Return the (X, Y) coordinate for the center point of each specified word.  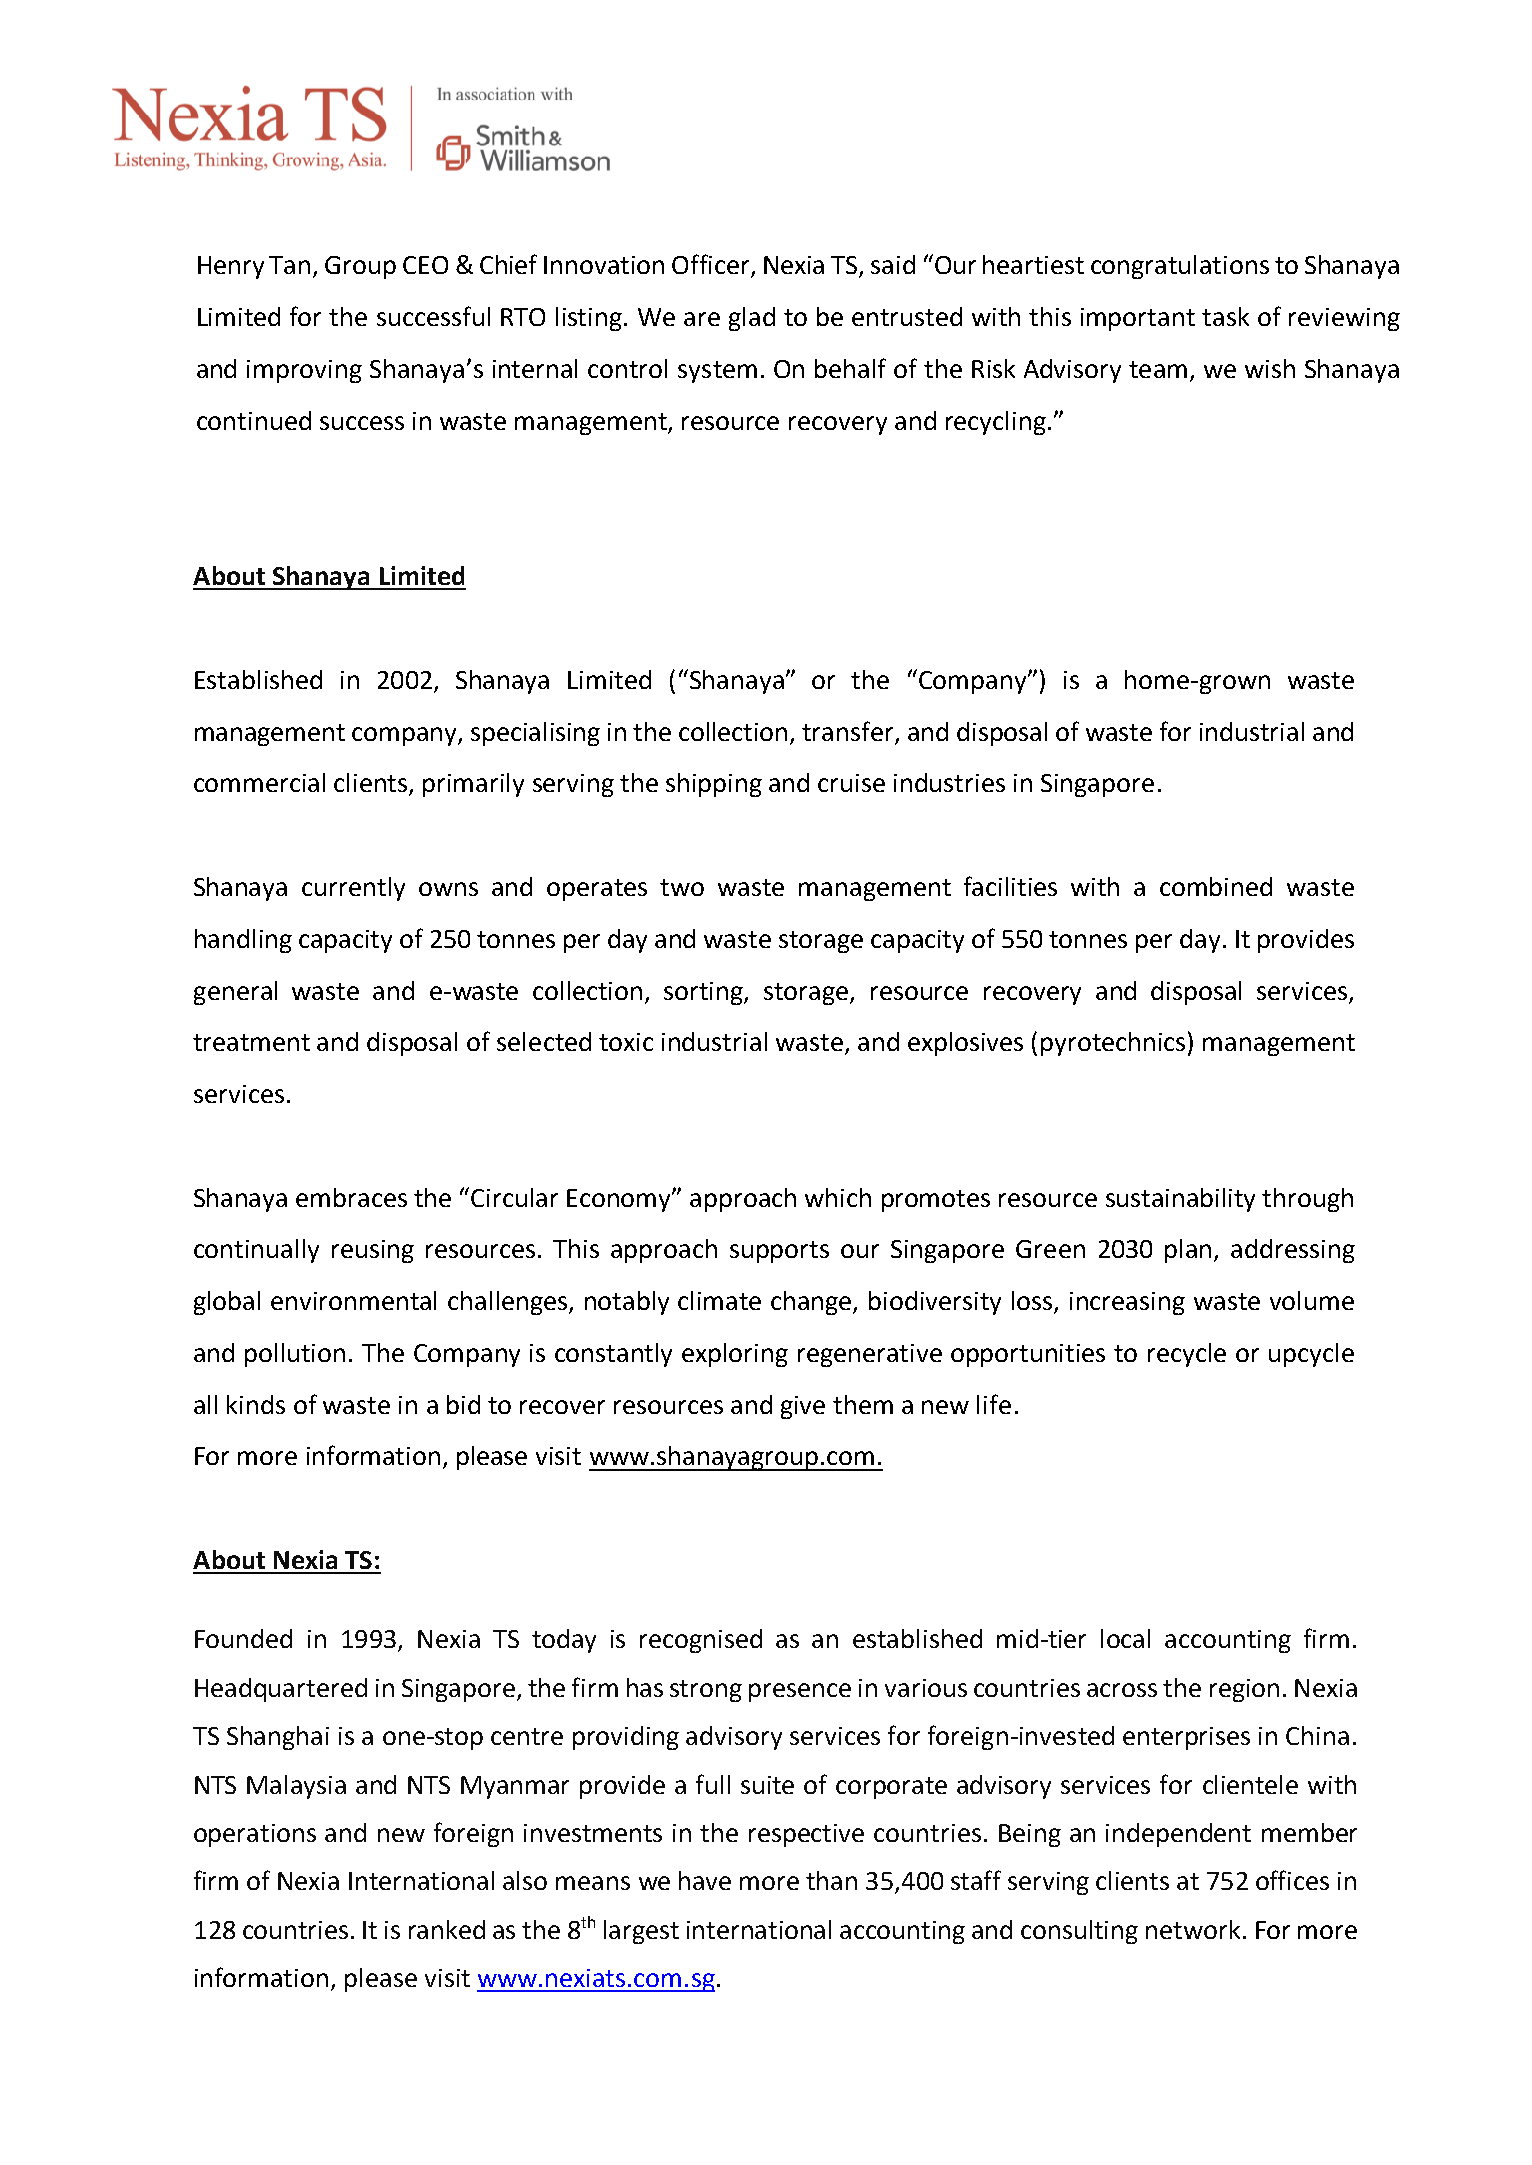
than (831, 1880)
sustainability (1180, 1200)
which (838, 1197)
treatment (251, 1042)
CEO (425, 265)
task (1225, 316)
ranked (447, 1929)
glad (752, 319)
